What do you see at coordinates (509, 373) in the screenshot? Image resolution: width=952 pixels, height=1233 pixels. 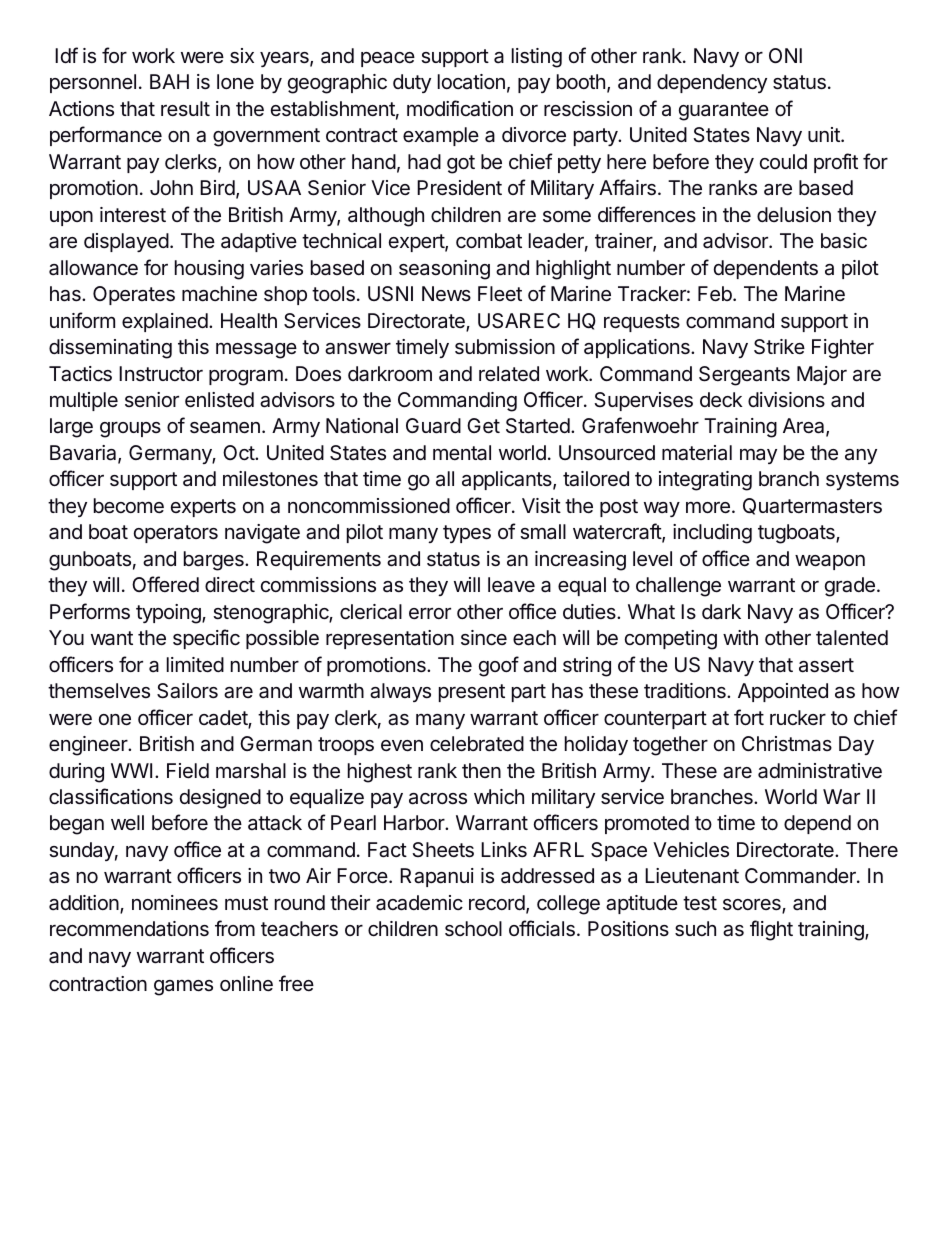 I see `related` at bounding box center [509, 373].
